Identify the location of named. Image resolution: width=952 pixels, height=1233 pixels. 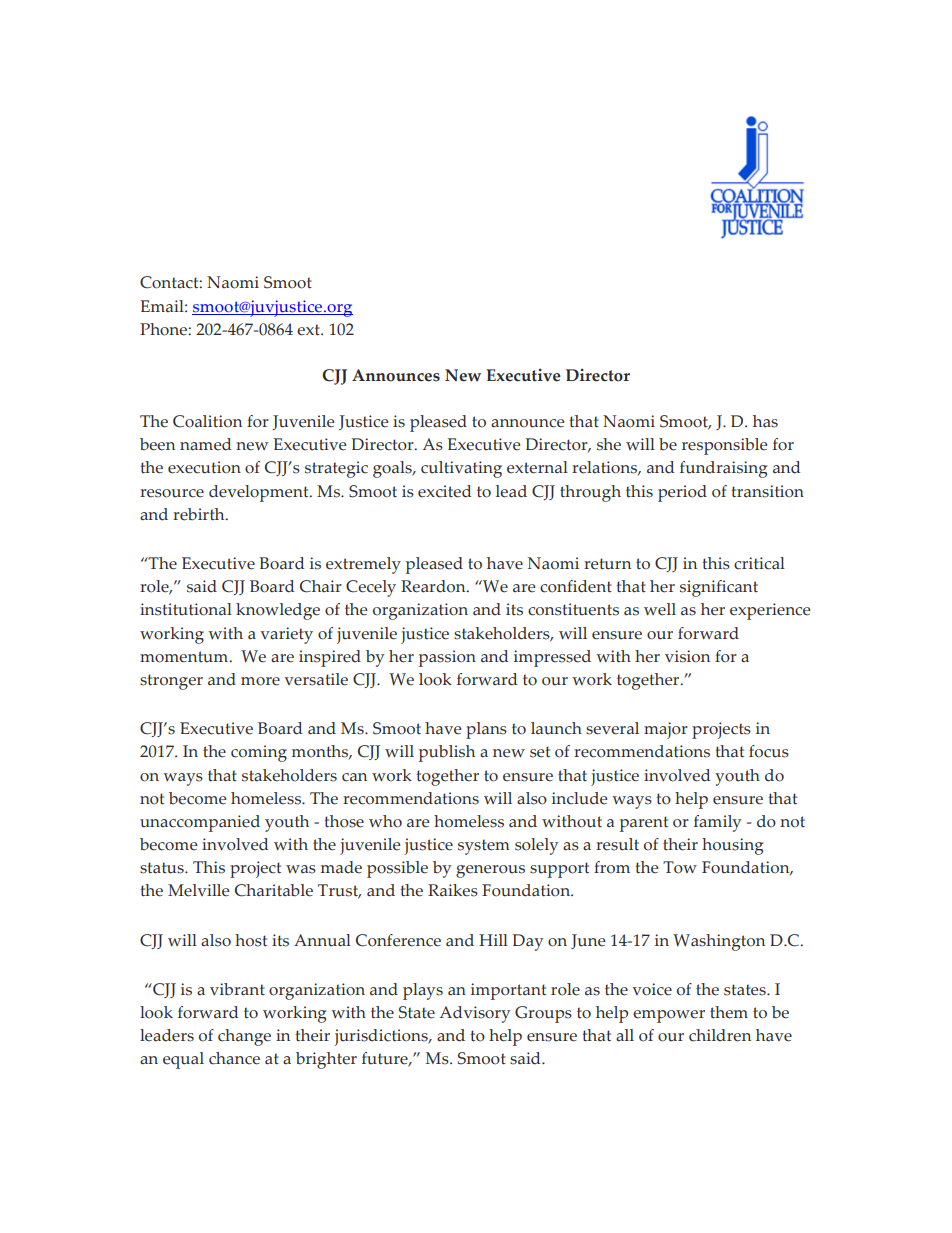
(206, 444).
